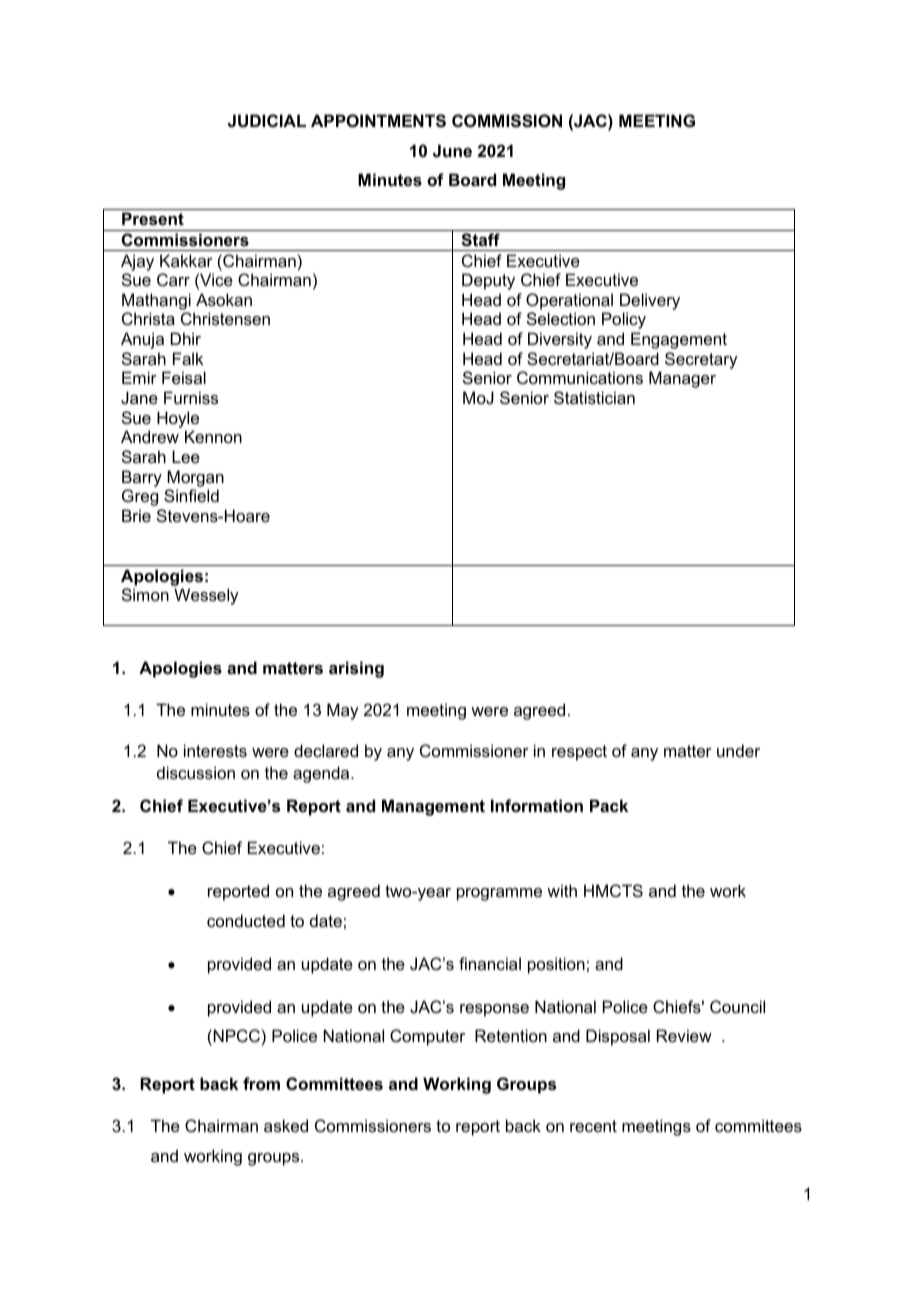 This screenshot has height=1308, width=924. Describe the element at coordinates (261, 1083) in the screenshot. I see `from` at that location.
